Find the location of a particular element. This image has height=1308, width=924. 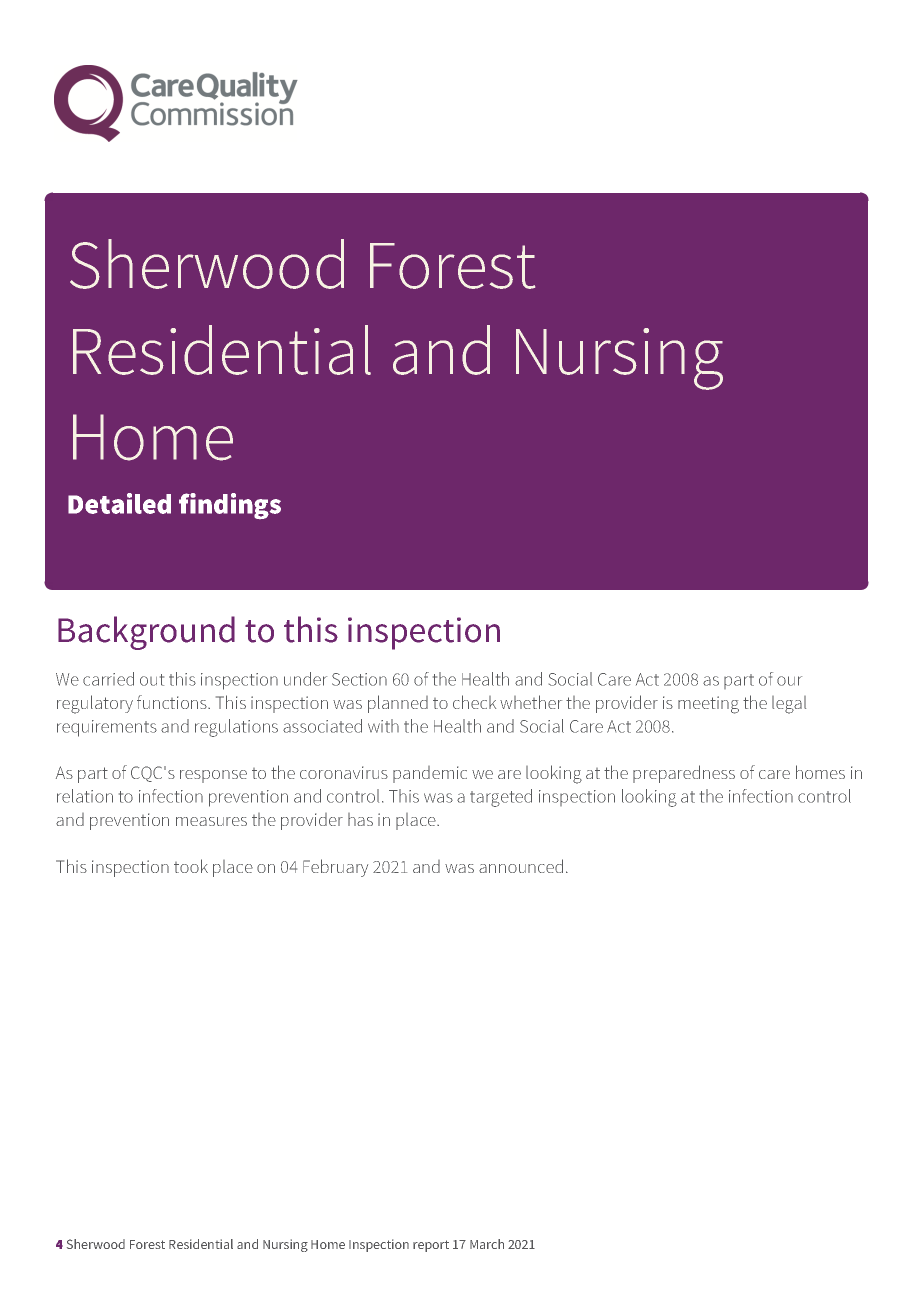

Detailed is located at coordinates (119, 503).
